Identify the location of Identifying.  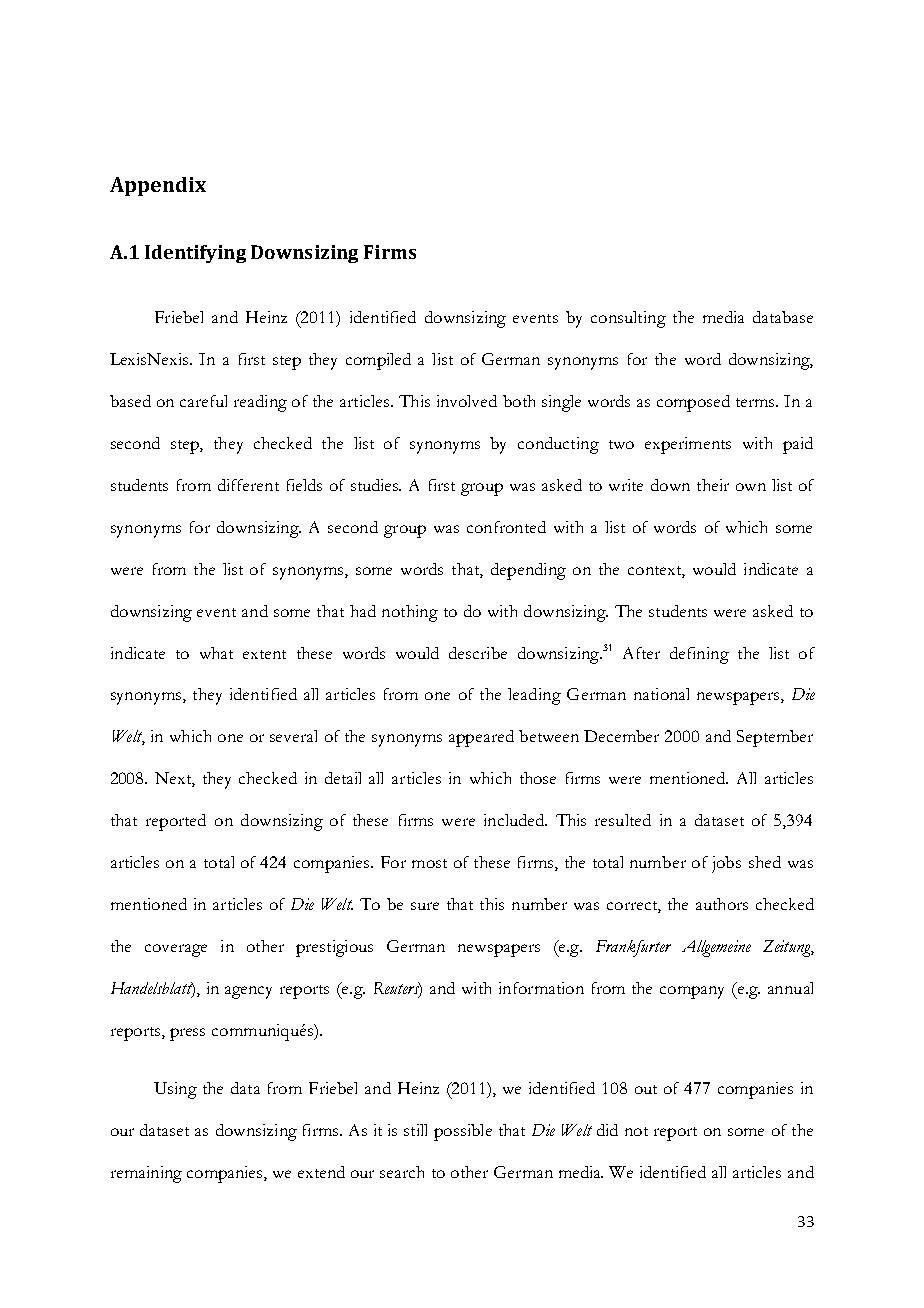
(195, 254).
